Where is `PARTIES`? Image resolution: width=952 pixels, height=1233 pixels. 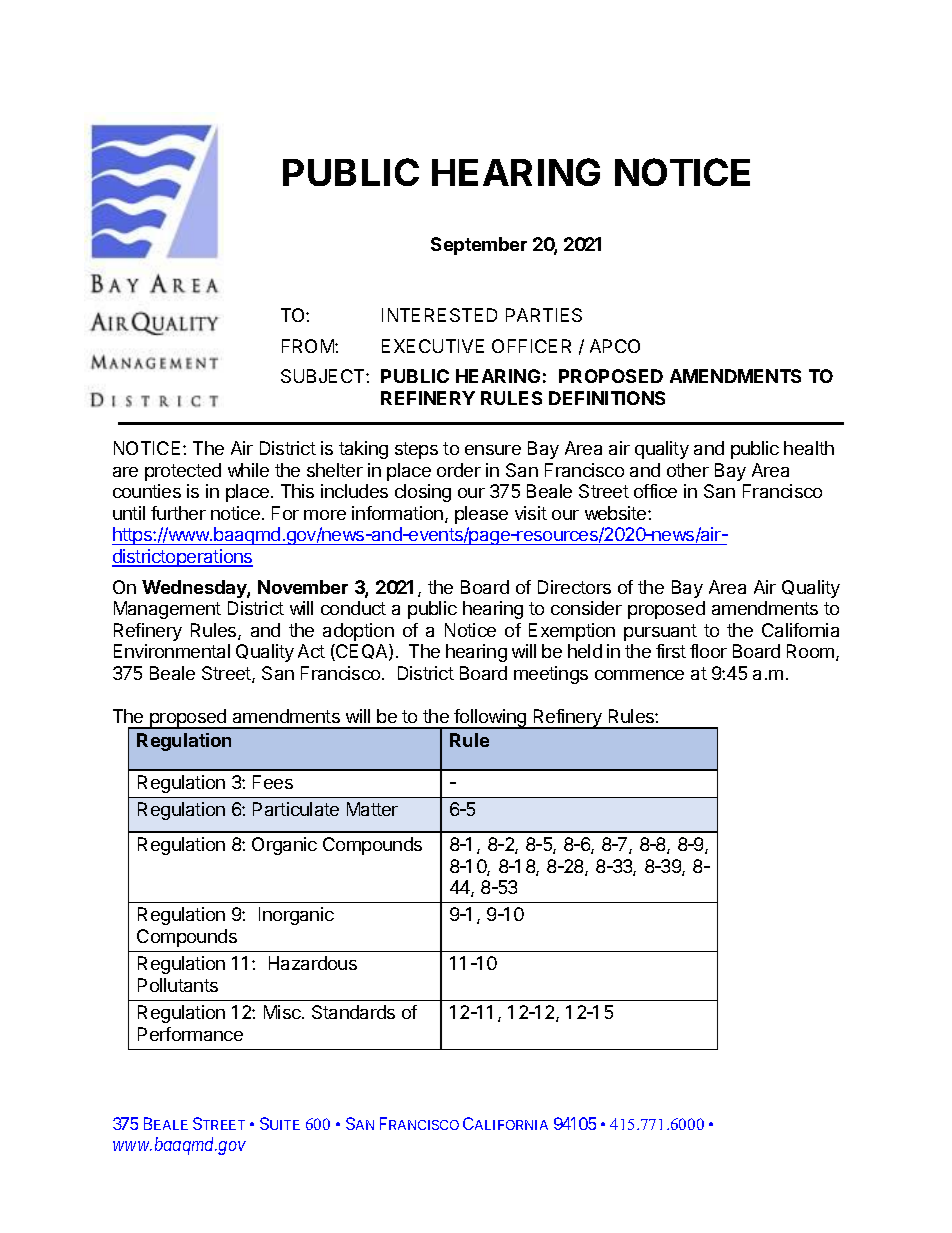
PARTIES is located at coordinates (544, 315).
